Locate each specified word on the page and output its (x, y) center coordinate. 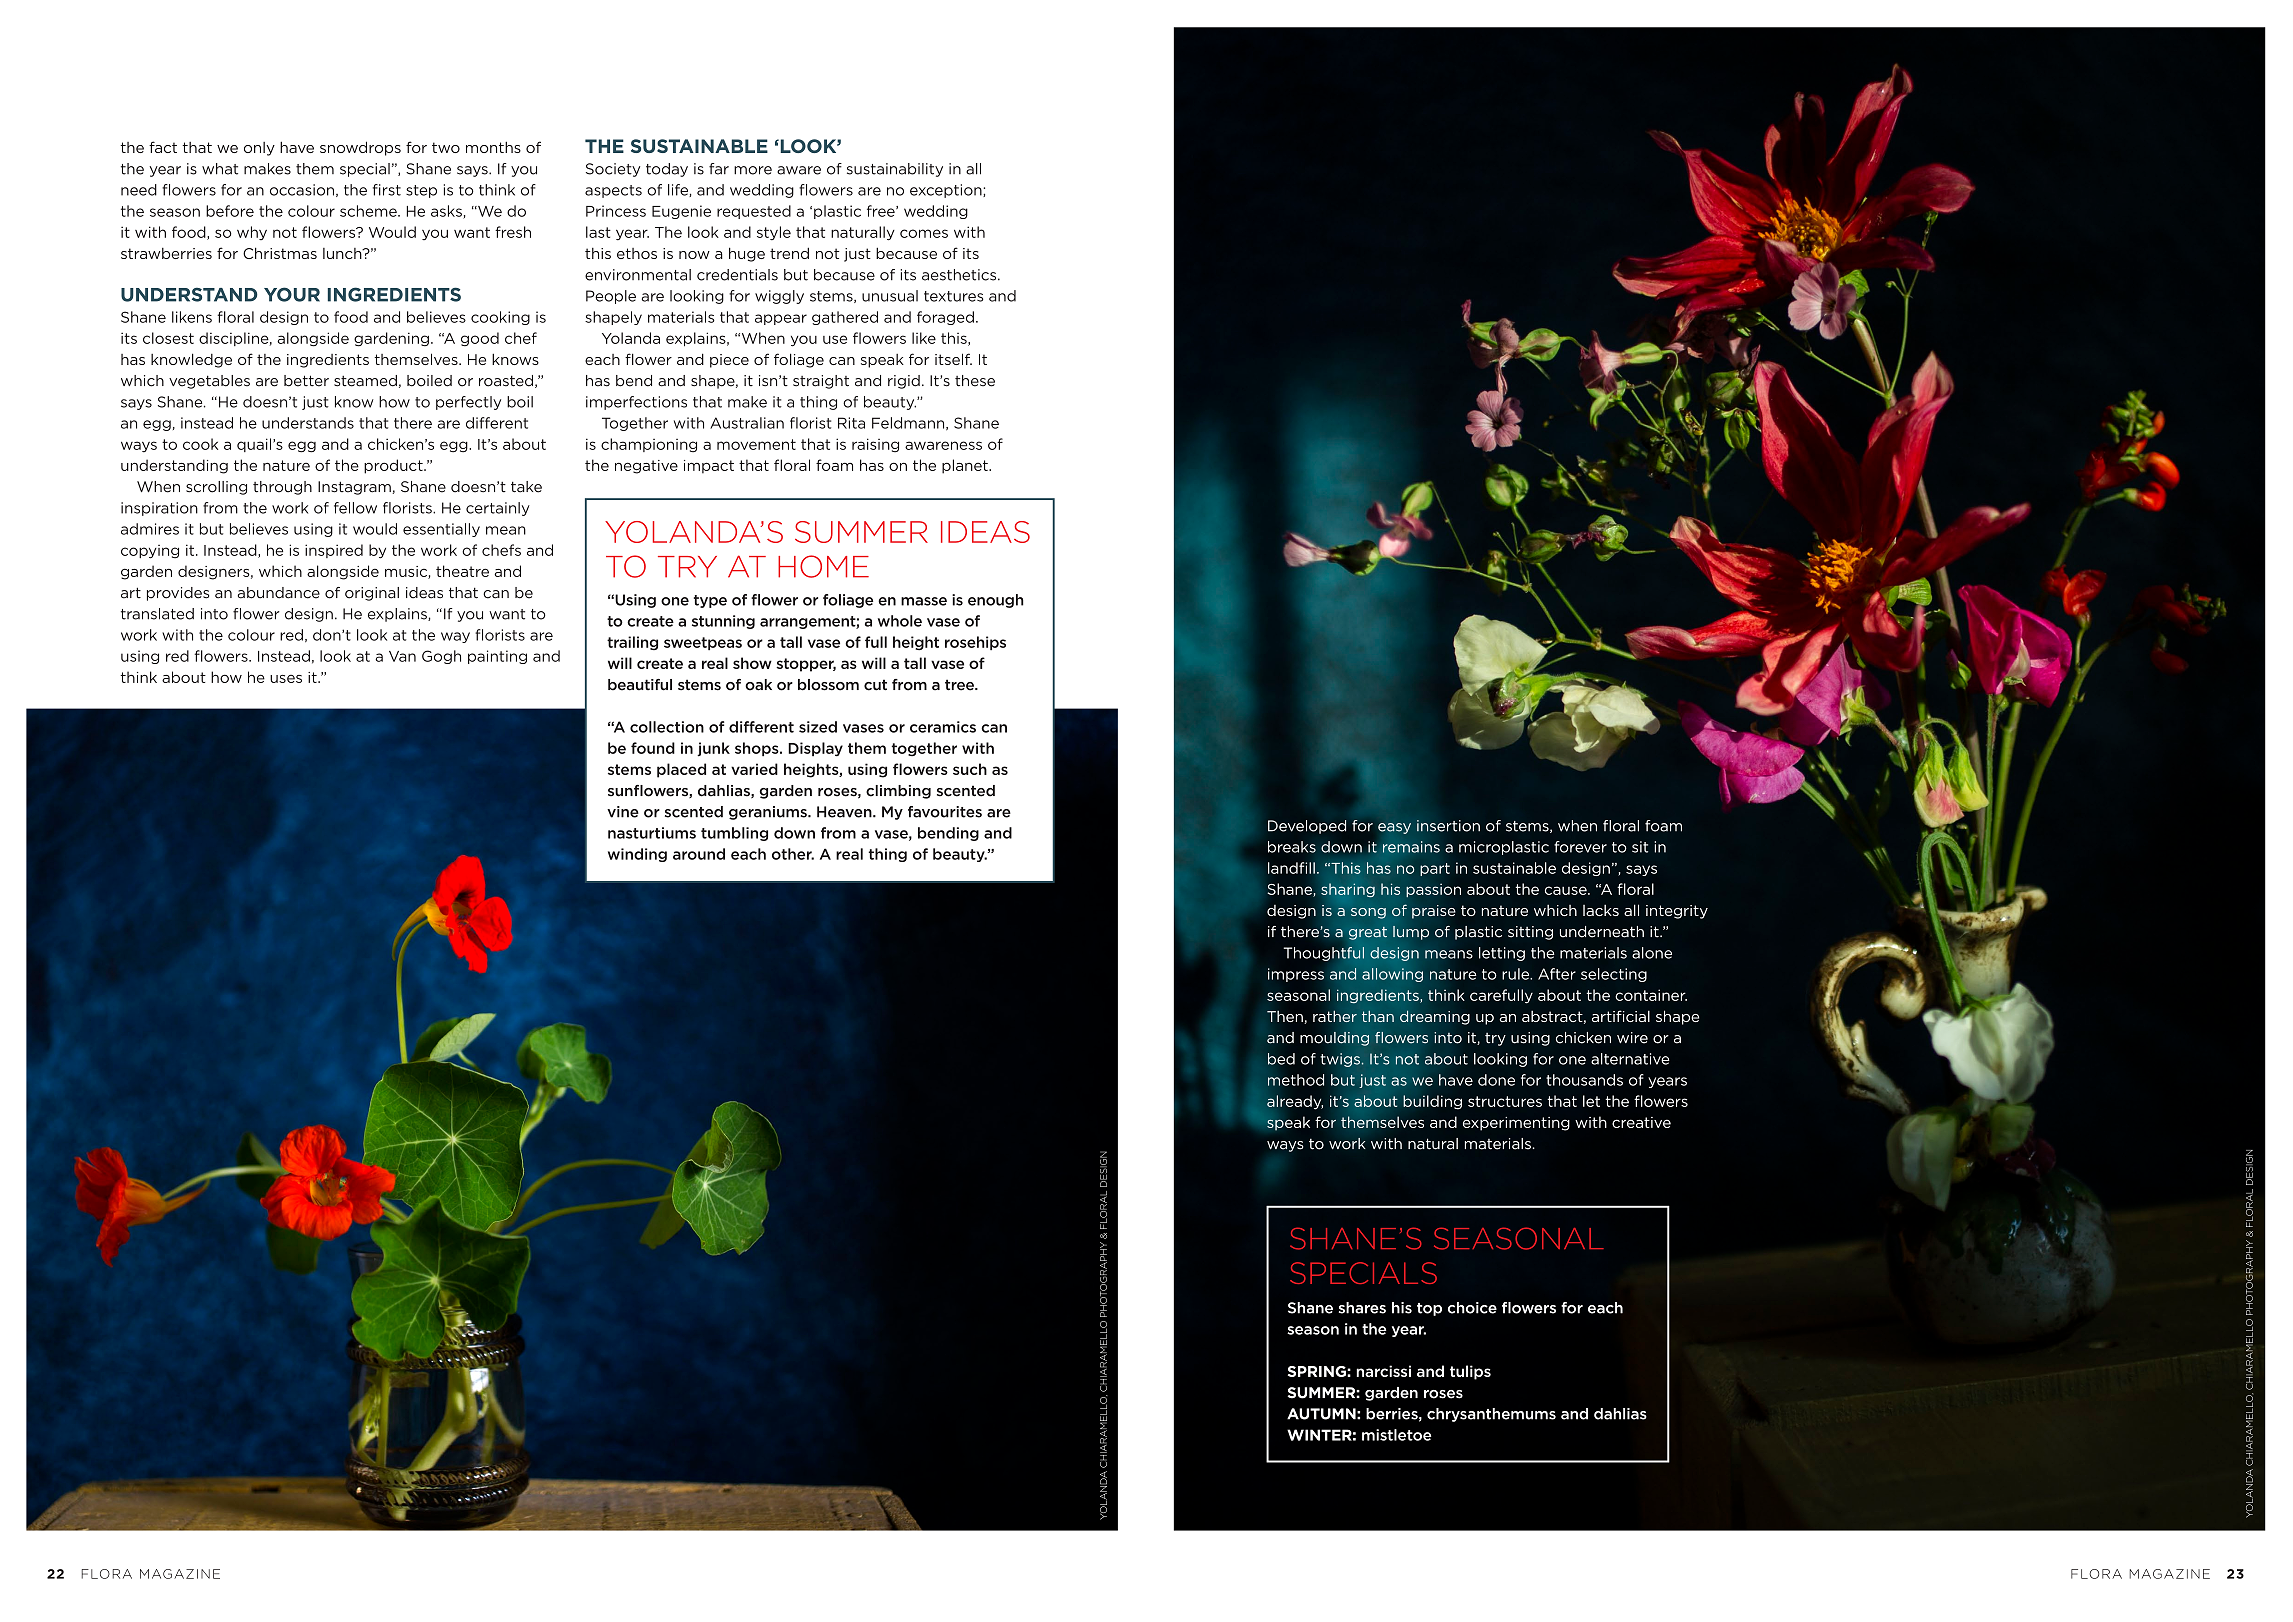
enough (996, 601)
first (387, 190)
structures (1505, 1101)
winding (637, 855)
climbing (898, 792)
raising (875, 445)
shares (1362, 1308)
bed (1281, 1059)
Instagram (354, 488)
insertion (1448, 826)
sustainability (895, 170)
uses (286, 679)
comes (924, 233)
